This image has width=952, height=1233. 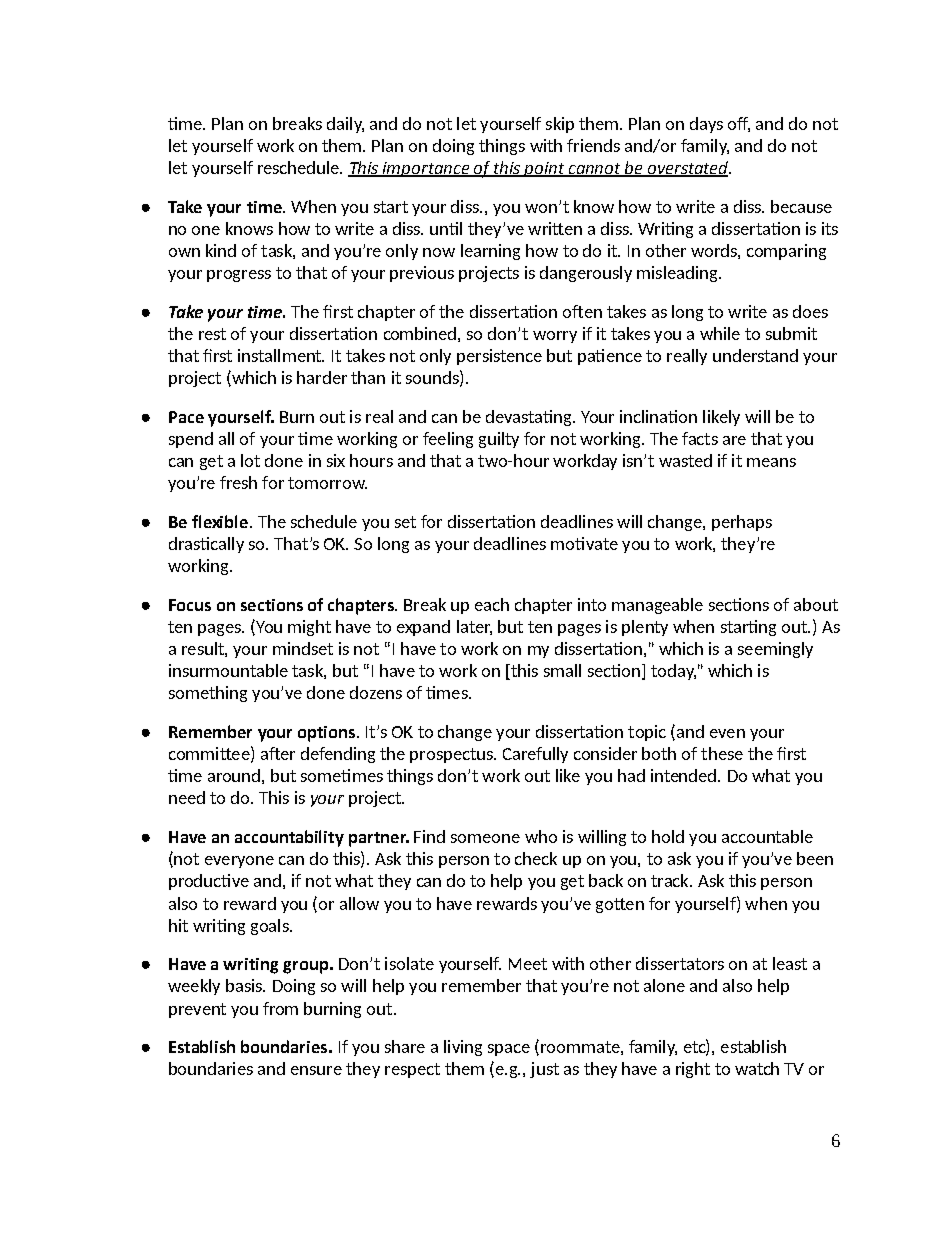 I want to click on each, so click(x=492, y=604).
